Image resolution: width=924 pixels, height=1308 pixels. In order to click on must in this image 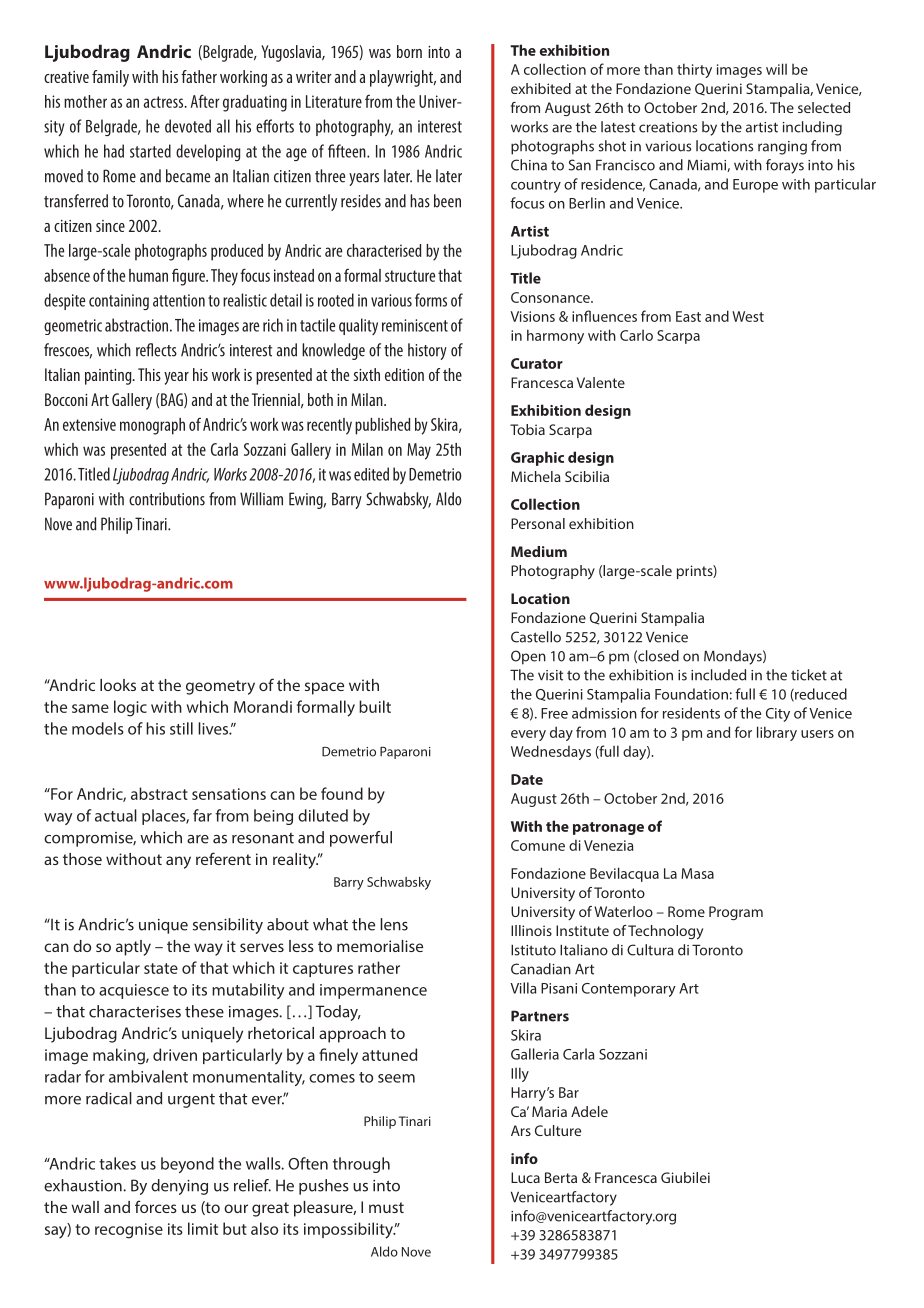, I will do `click(386, 1207)`.
